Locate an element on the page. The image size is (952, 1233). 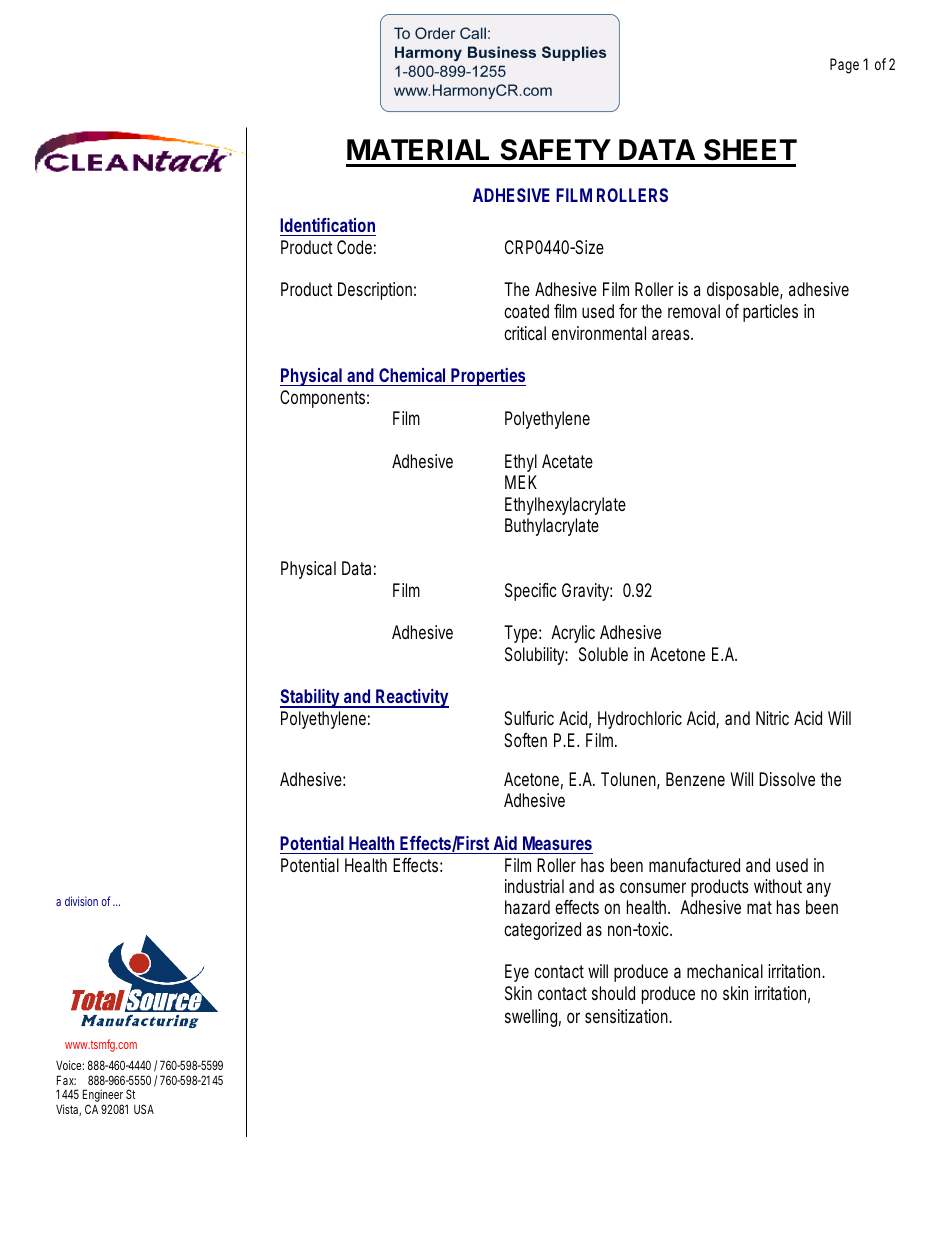
Specific is located at coordinates (531, 592).
